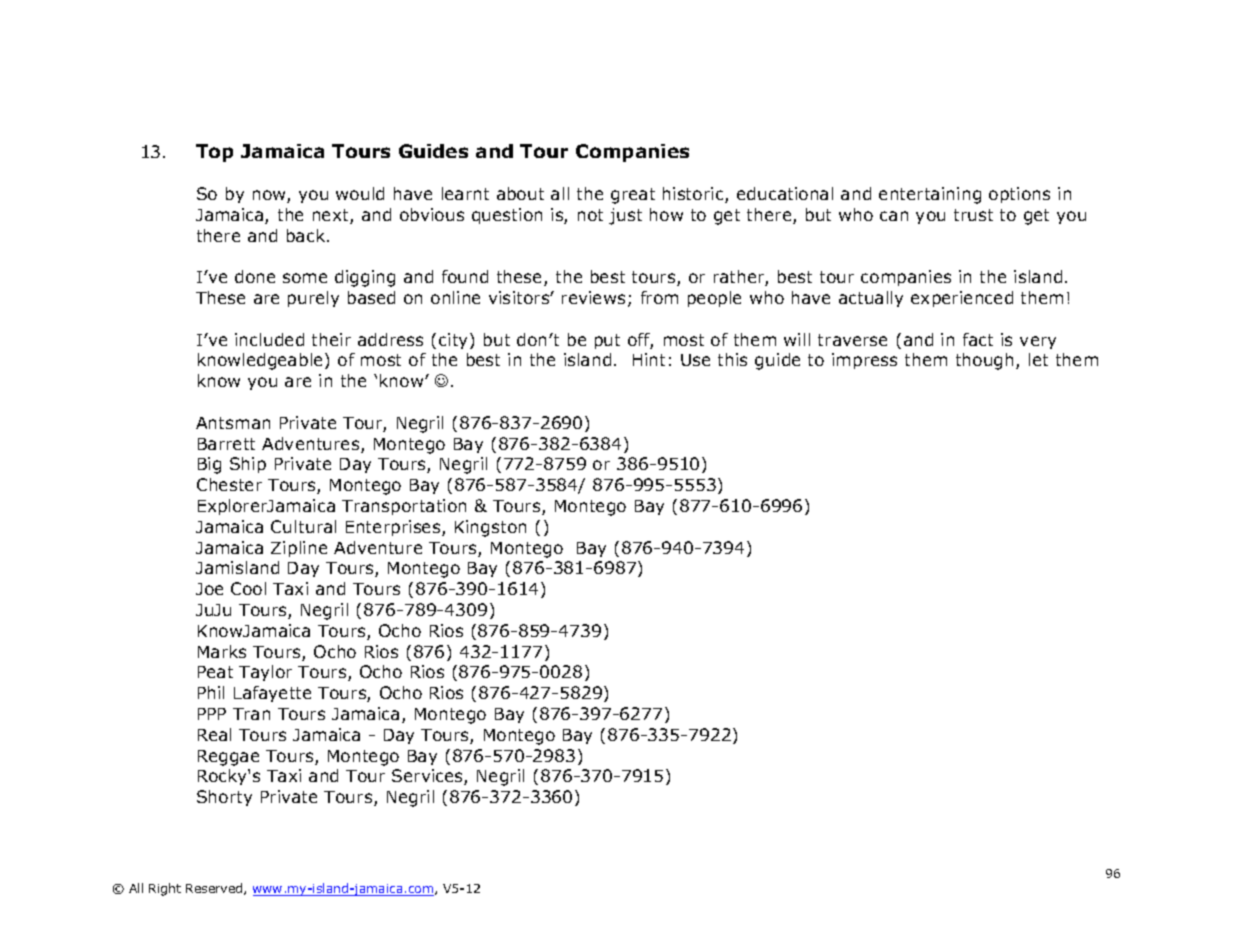  What do you see at coordinates (222, 651) in the image?
I see `Marks` at bounding box center [222, 651].
